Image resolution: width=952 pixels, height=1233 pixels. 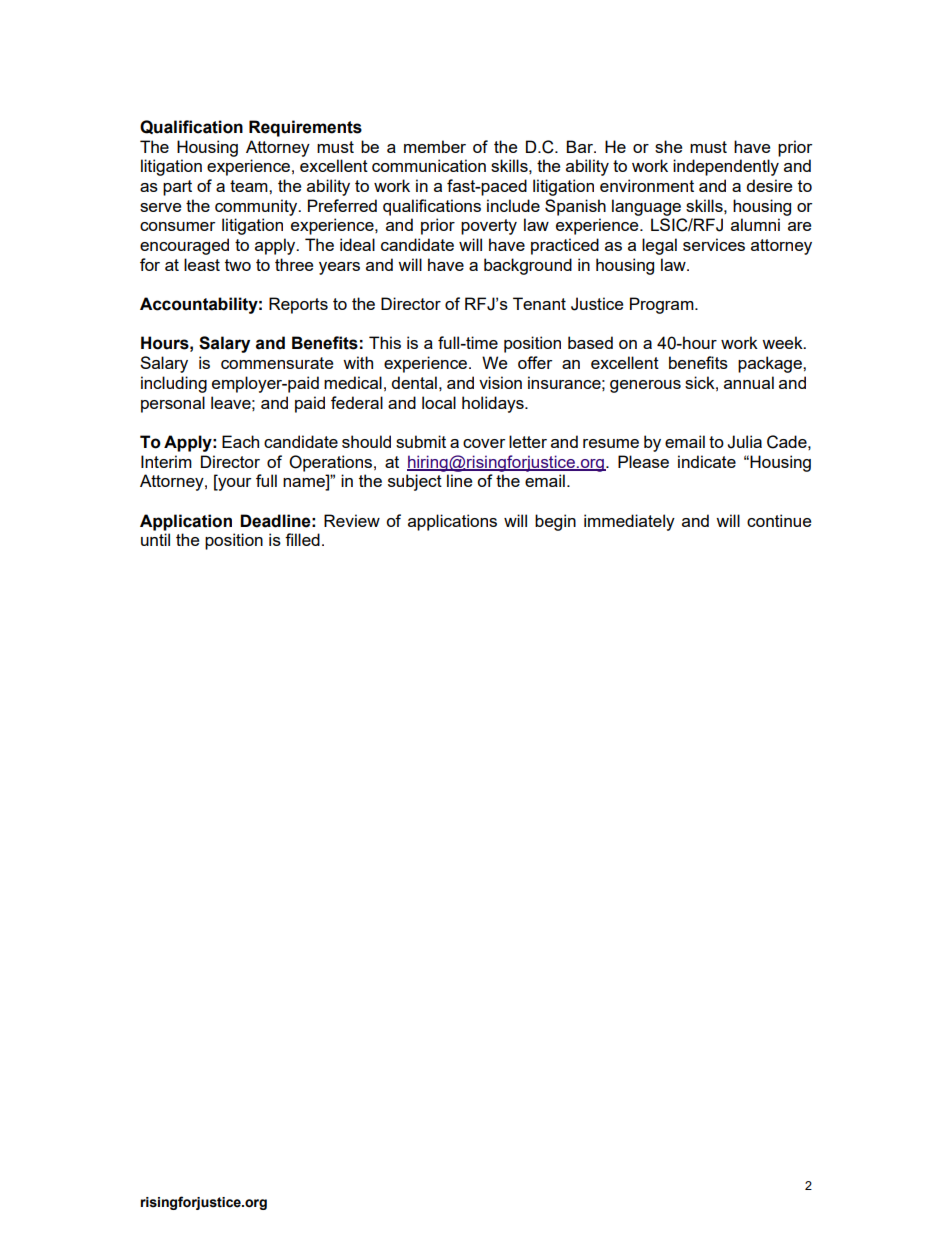 I want to click on week, so click(x=783, y=342).
